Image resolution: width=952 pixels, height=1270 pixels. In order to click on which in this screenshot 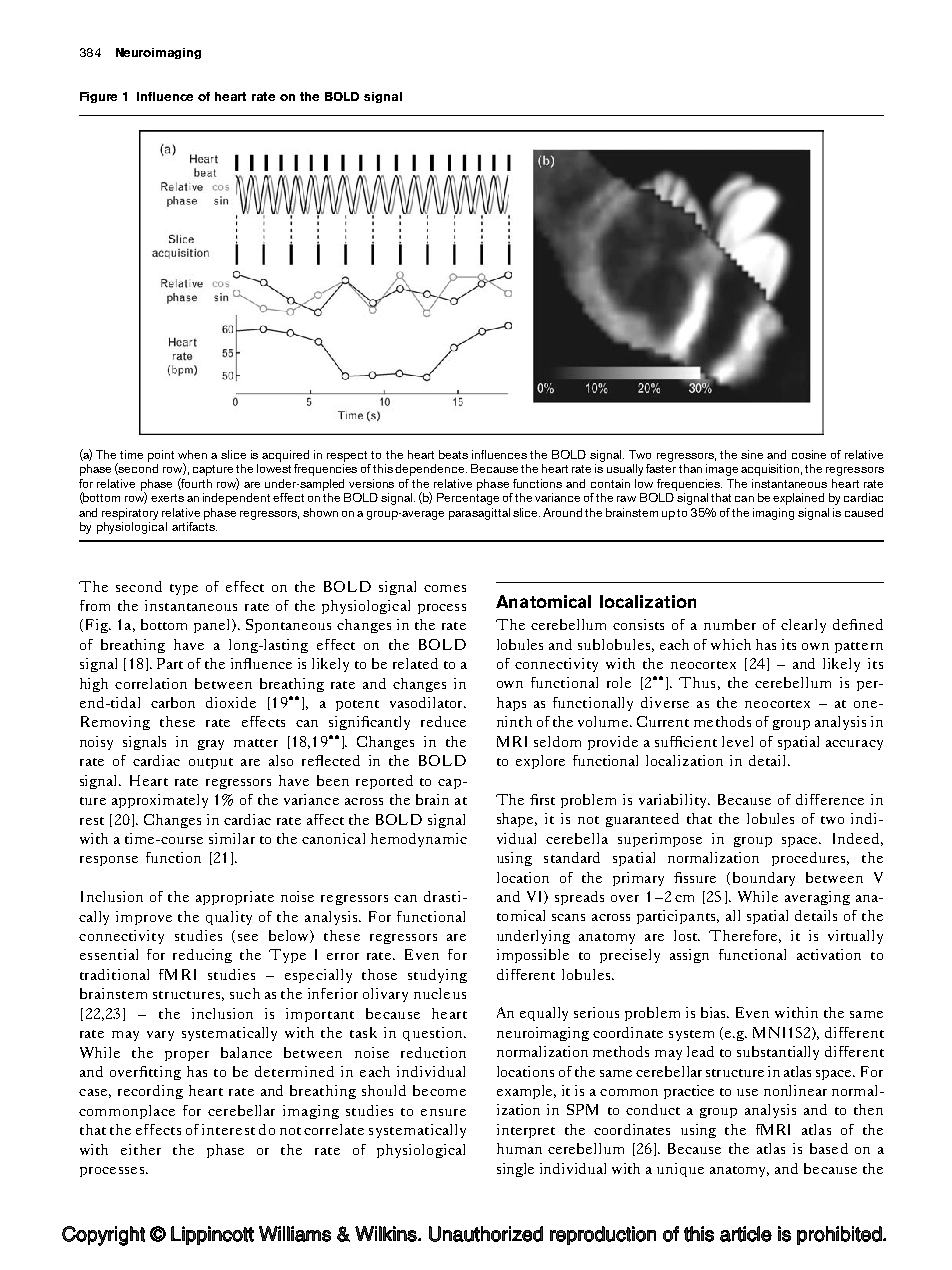, I will do `click(731, 644)`.
